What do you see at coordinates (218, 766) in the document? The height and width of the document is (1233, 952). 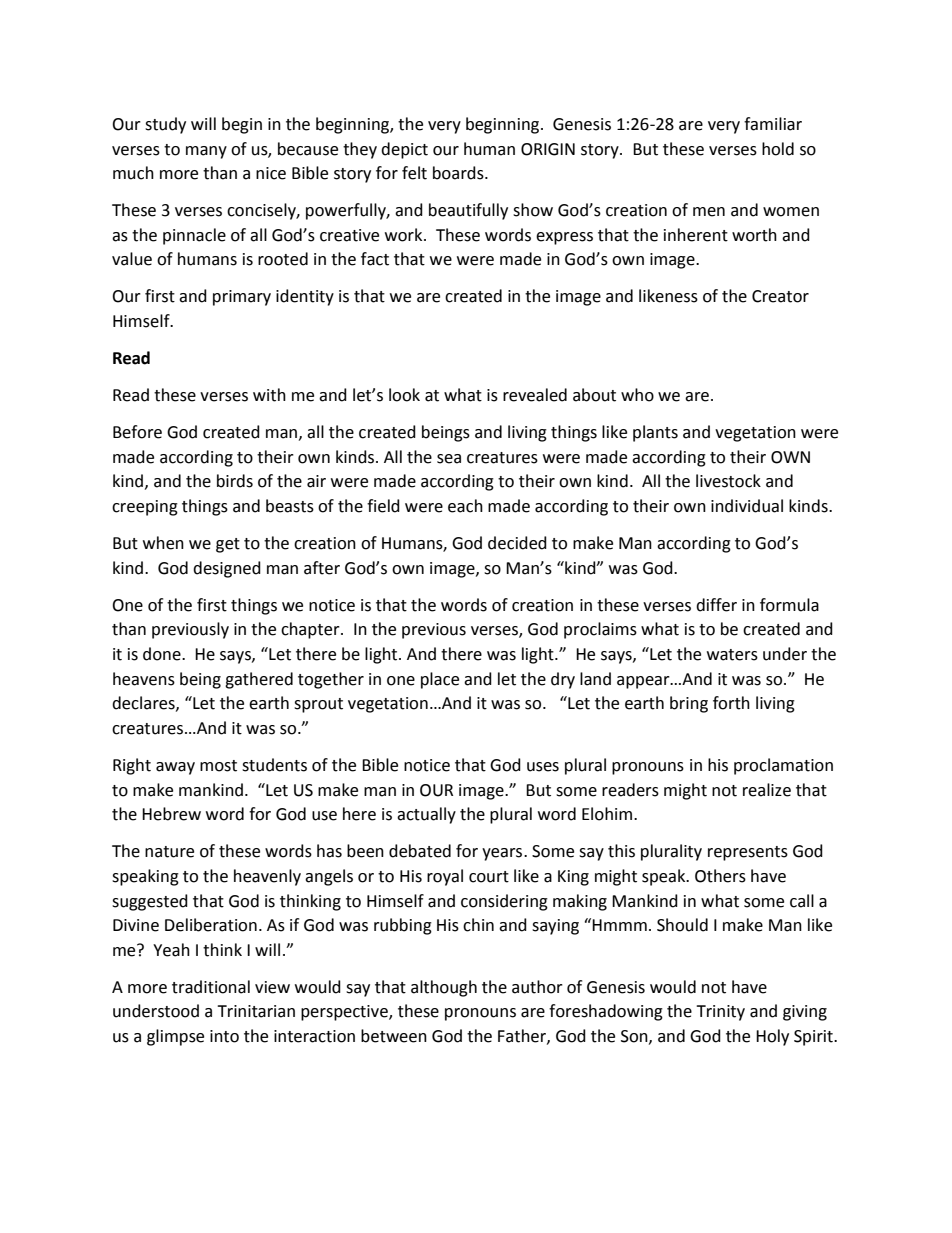 I see `most` at bounding box center [218, 766].
